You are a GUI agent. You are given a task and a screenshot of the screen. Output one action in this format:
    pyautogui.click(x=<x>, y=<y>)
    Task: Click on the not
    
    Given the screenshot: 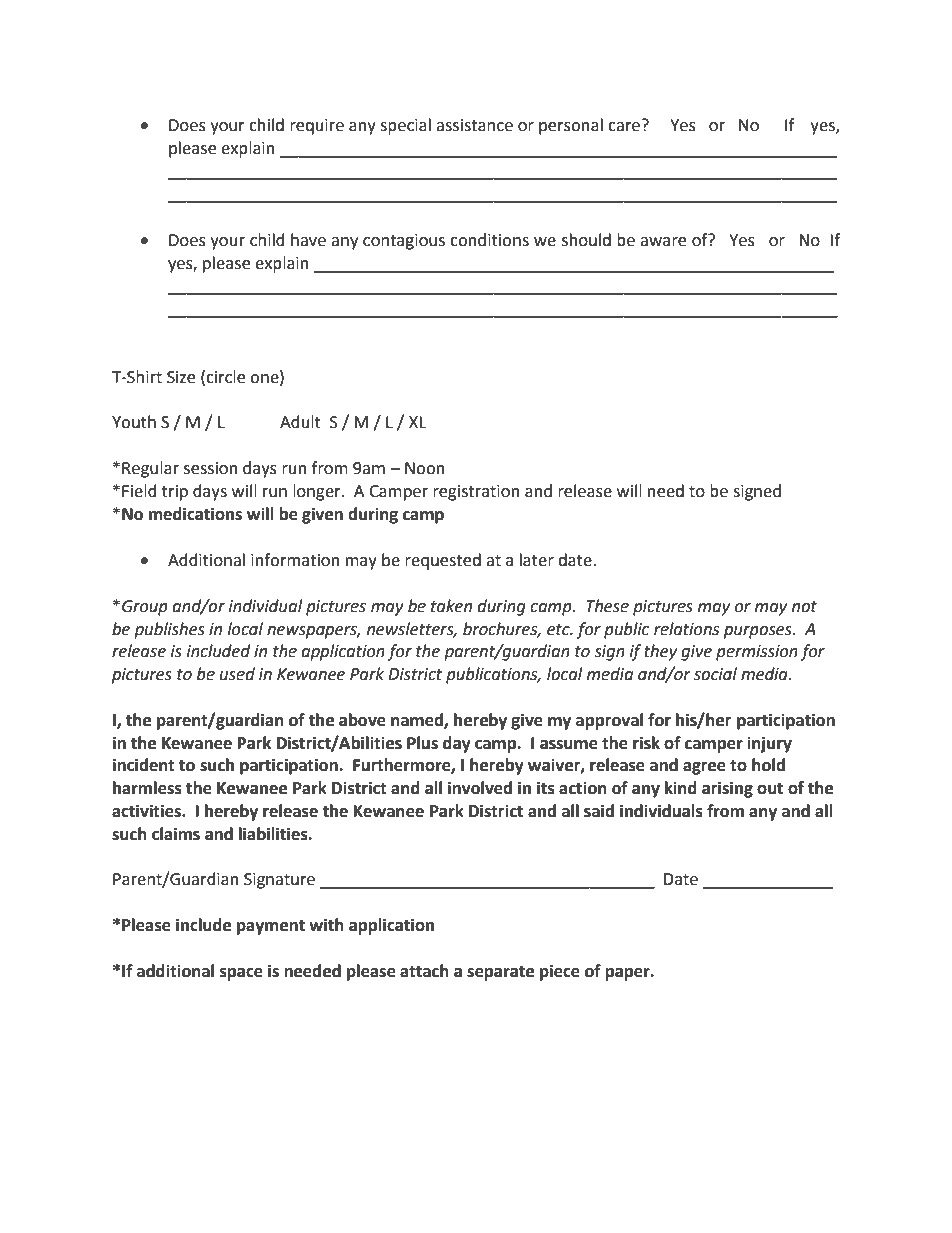 What is the action you would take?
    pyautogui.click(x=804, y=607)
